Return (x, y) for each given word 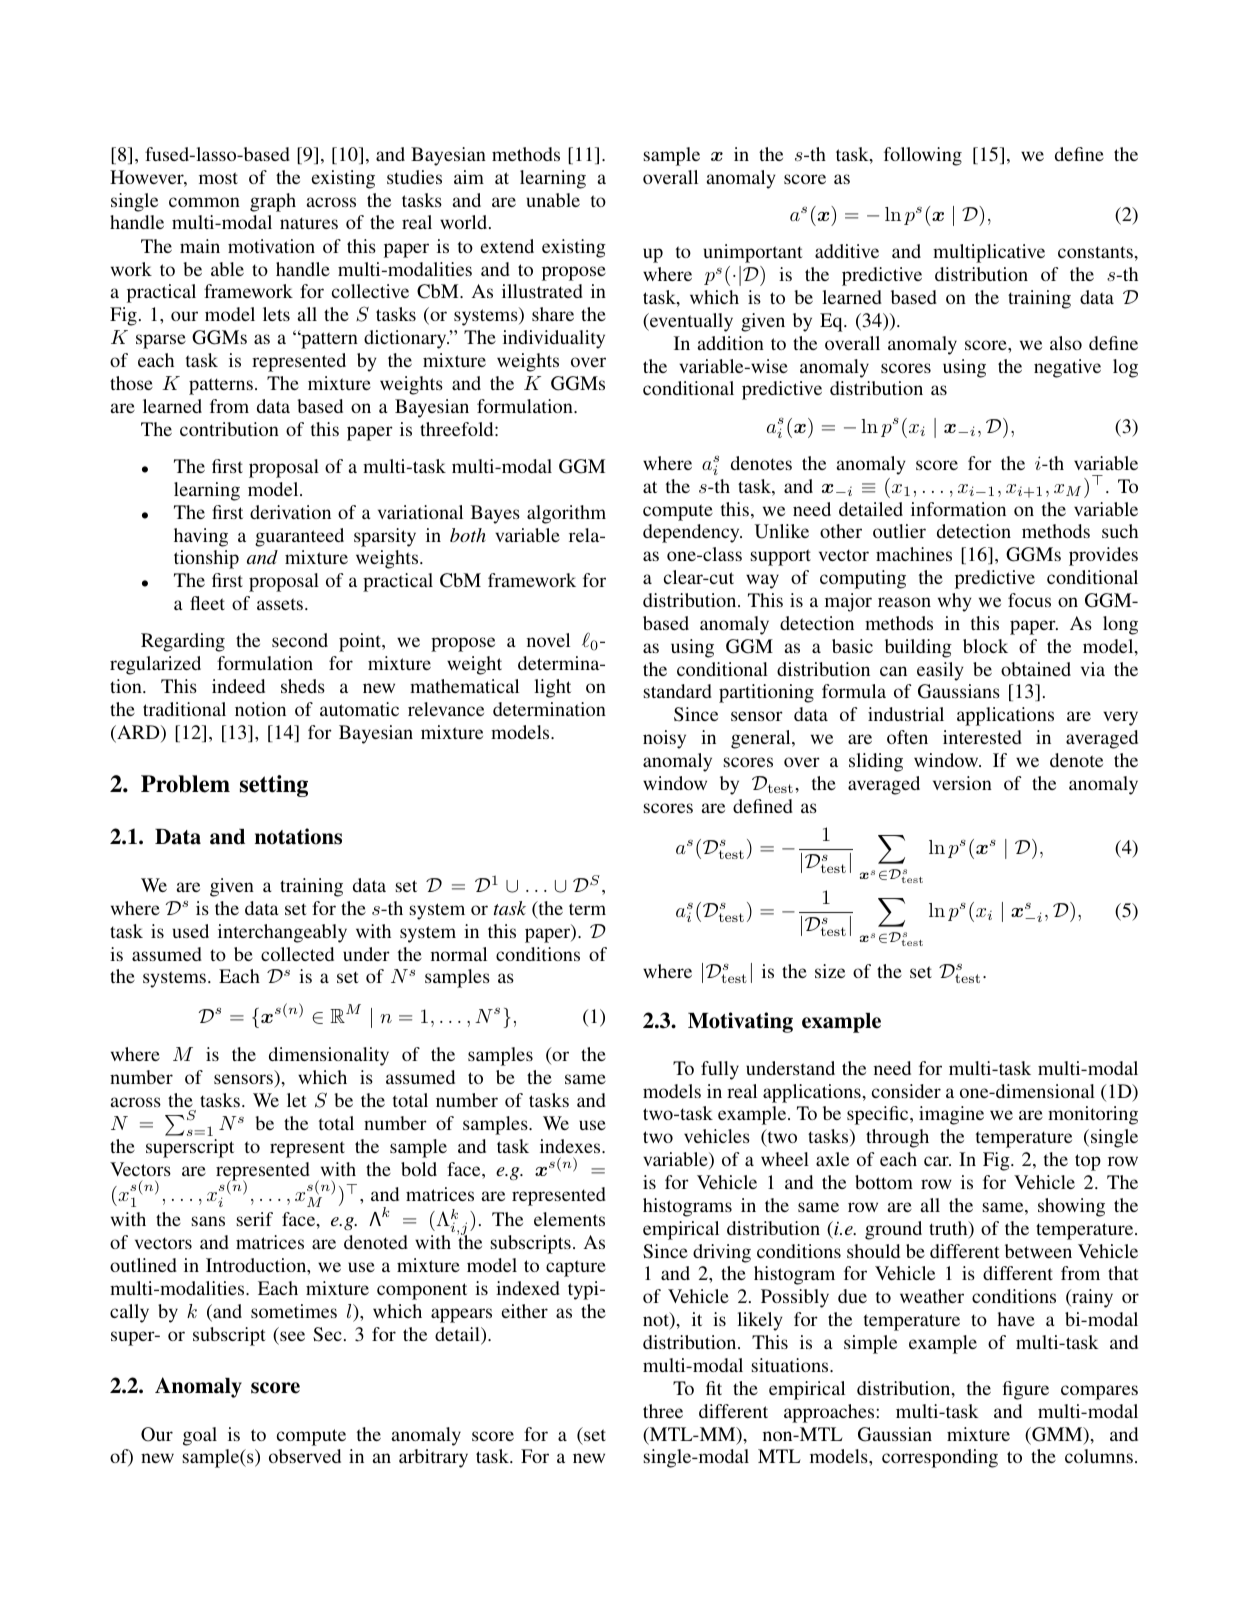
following (923, 156)
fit (714, 1388)
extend (507, 246)
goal (200, 1436)
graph (273, 202)
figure (1026, 1390)
